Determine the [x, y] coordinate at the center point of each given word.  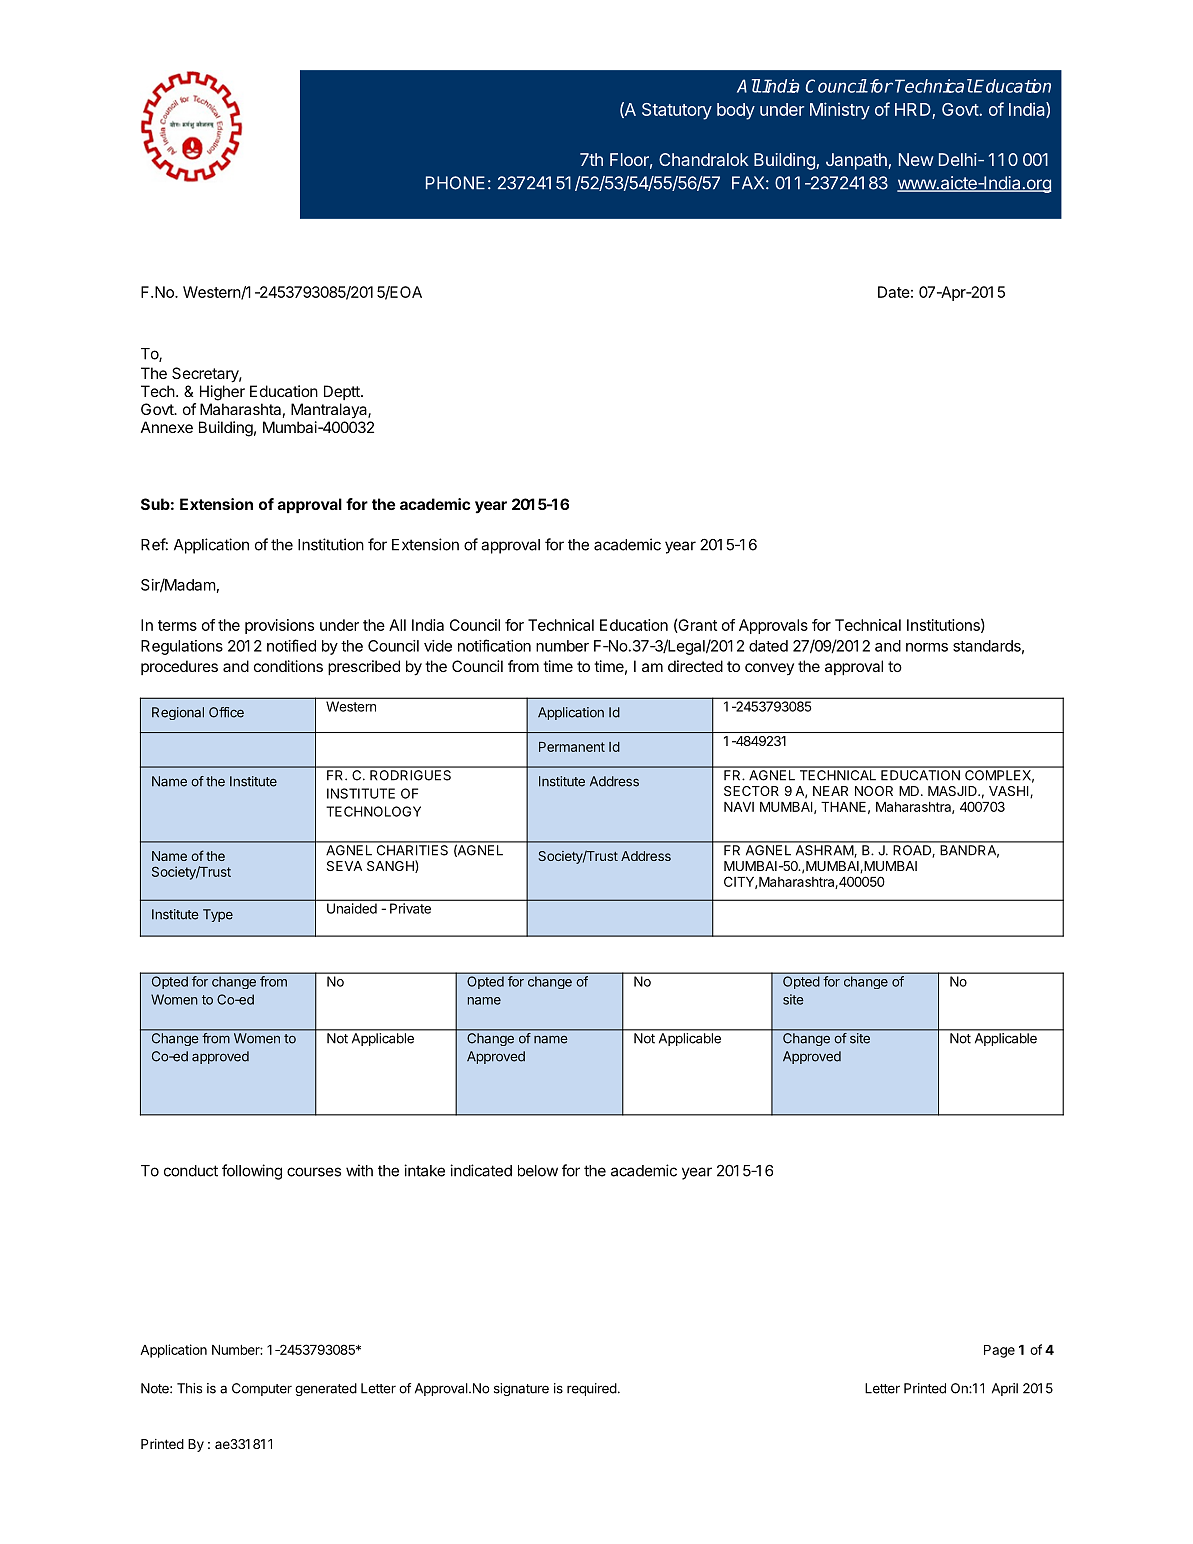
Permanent [572, 747]
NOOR [874, 791]
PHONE [455, 183]
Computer [262, 1389]
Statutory [677, 111]
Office [226, 712]
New [916, 159]
